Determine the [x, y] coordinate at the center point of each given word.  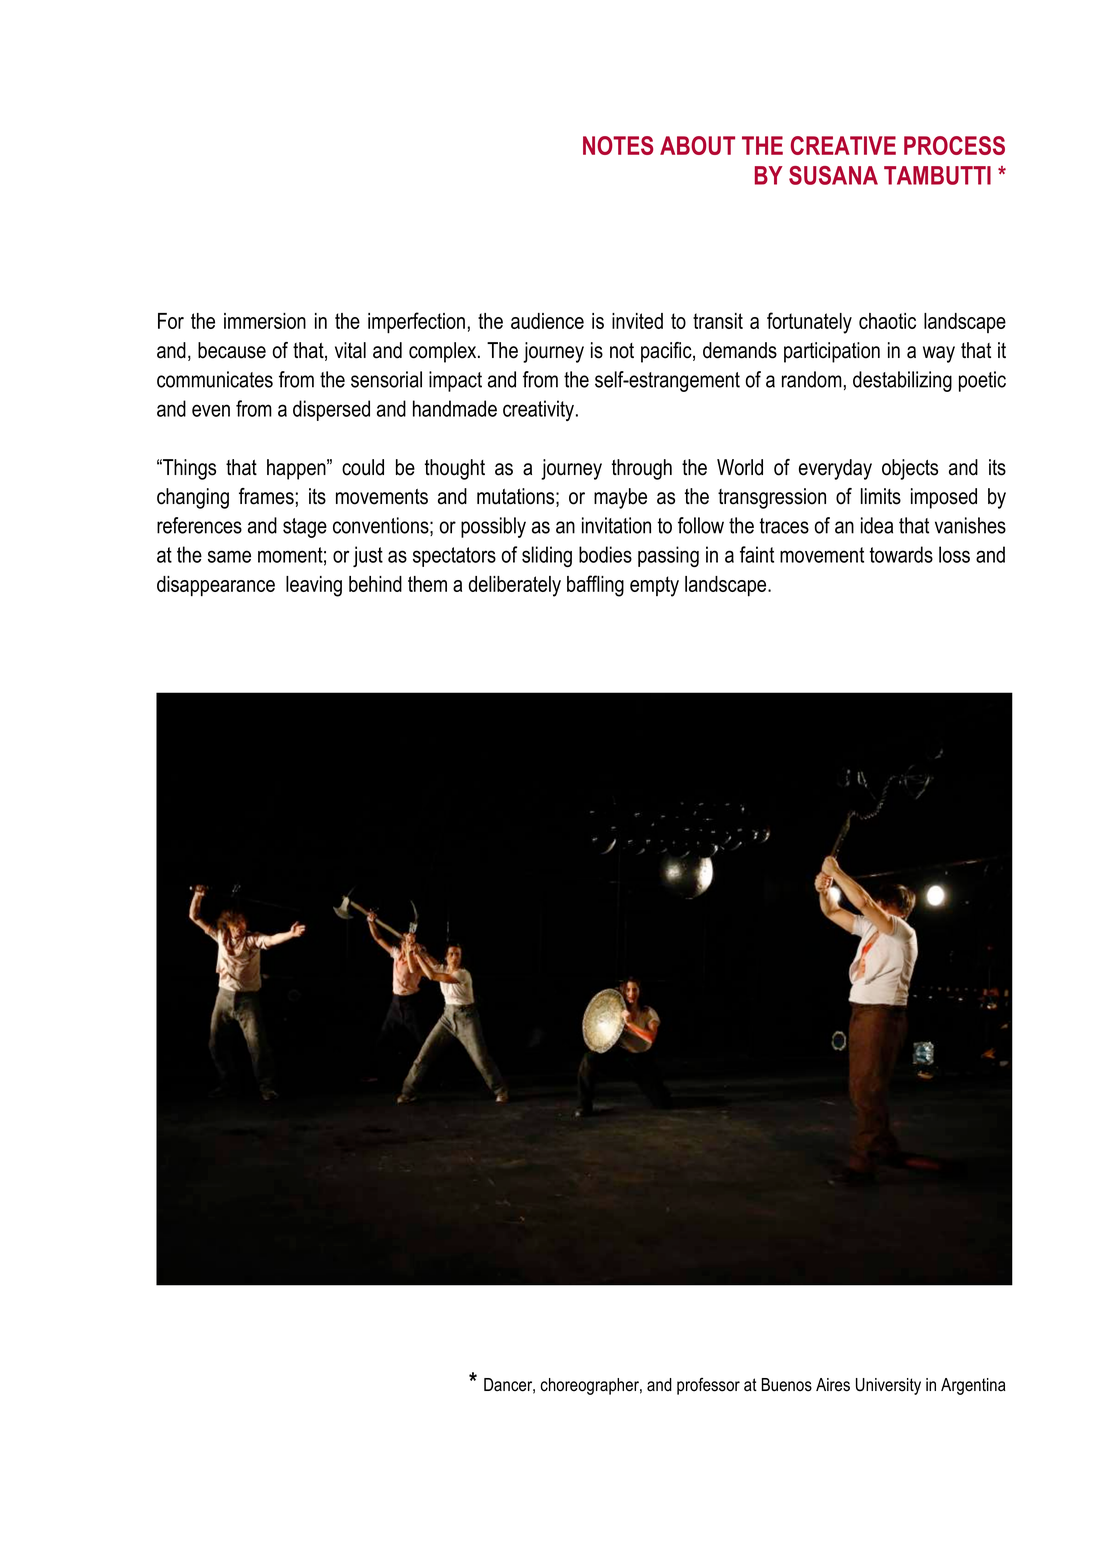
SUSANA [833, 175]
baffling [595, 586]
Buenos [787, 1385]
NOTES [618, 145]
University [888, 1386]
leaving [314, 586]
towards [901, 554]
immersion [265, 321]
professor [708, 1386]
